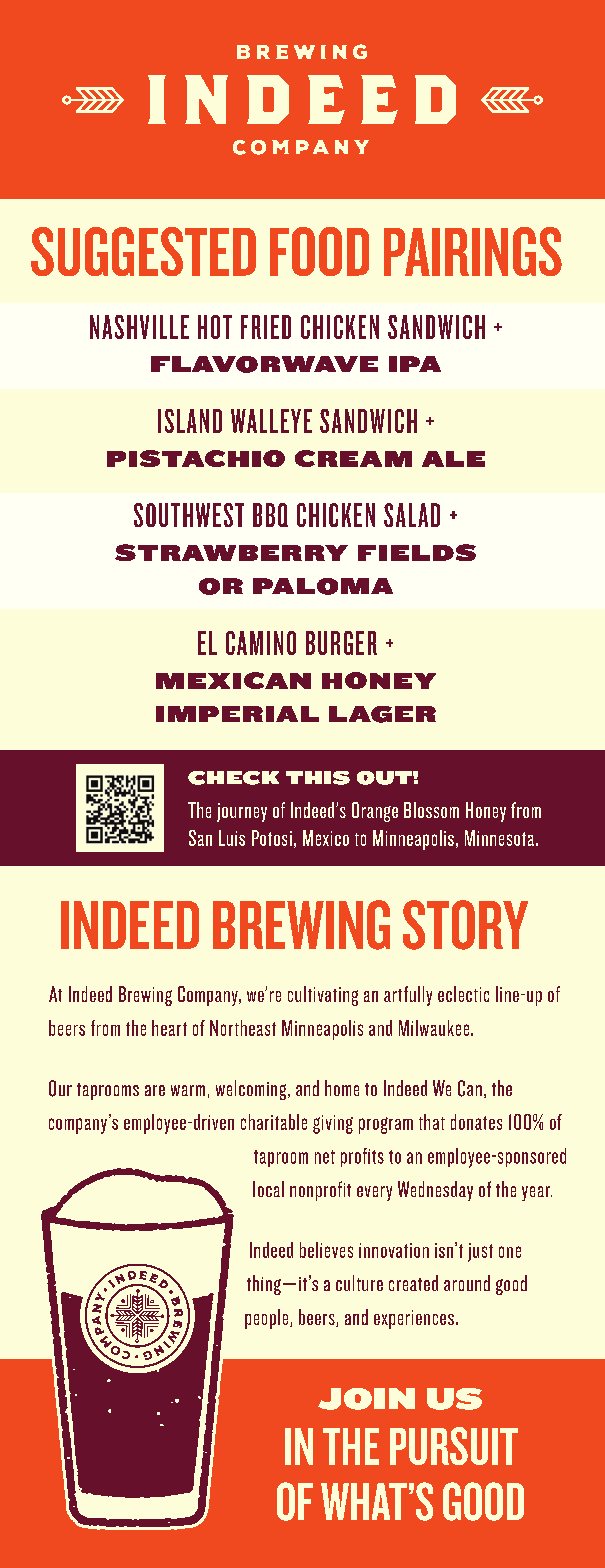  What do you see at coordinates (454, 1446) in the page?
I see `PURSUIT` at bounding box center [454, 1446].
